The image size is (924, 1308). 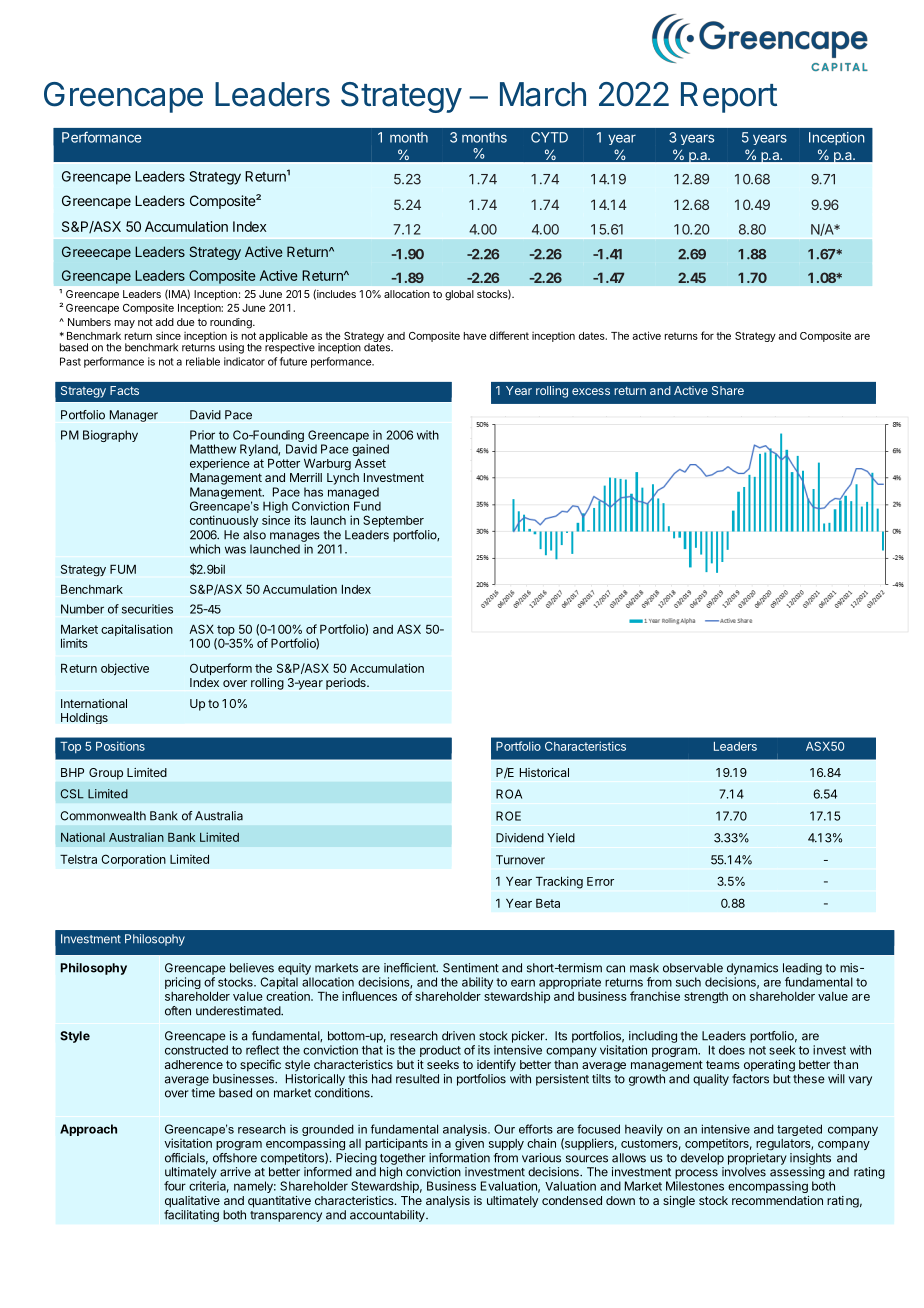 What do you see at coordinates (543, 94) in the screenshot?
I see `March` at bounding box center [543, 94].
